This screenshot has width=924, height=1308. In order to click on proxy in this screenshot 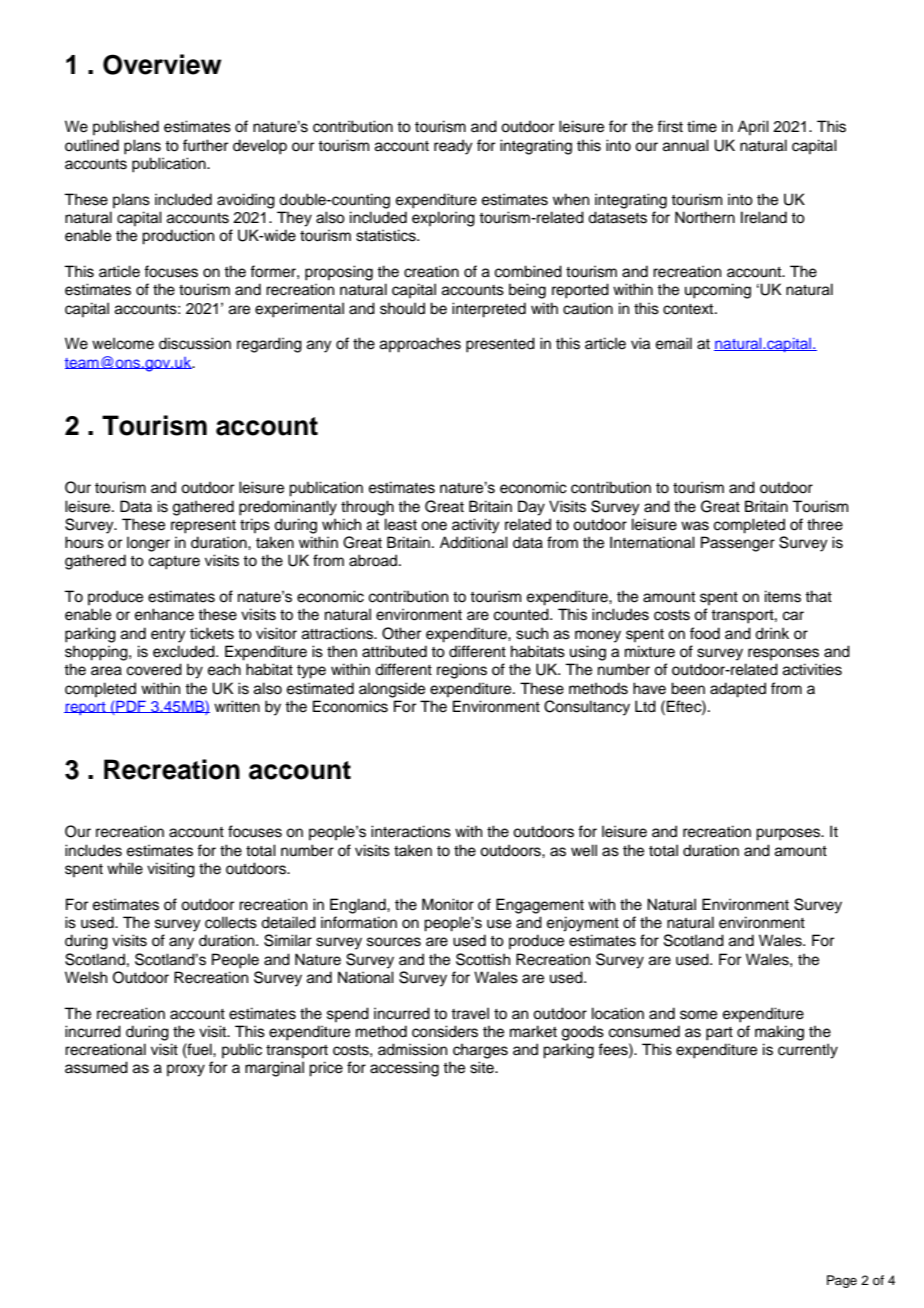, I will do `click(186, 1070)`.
